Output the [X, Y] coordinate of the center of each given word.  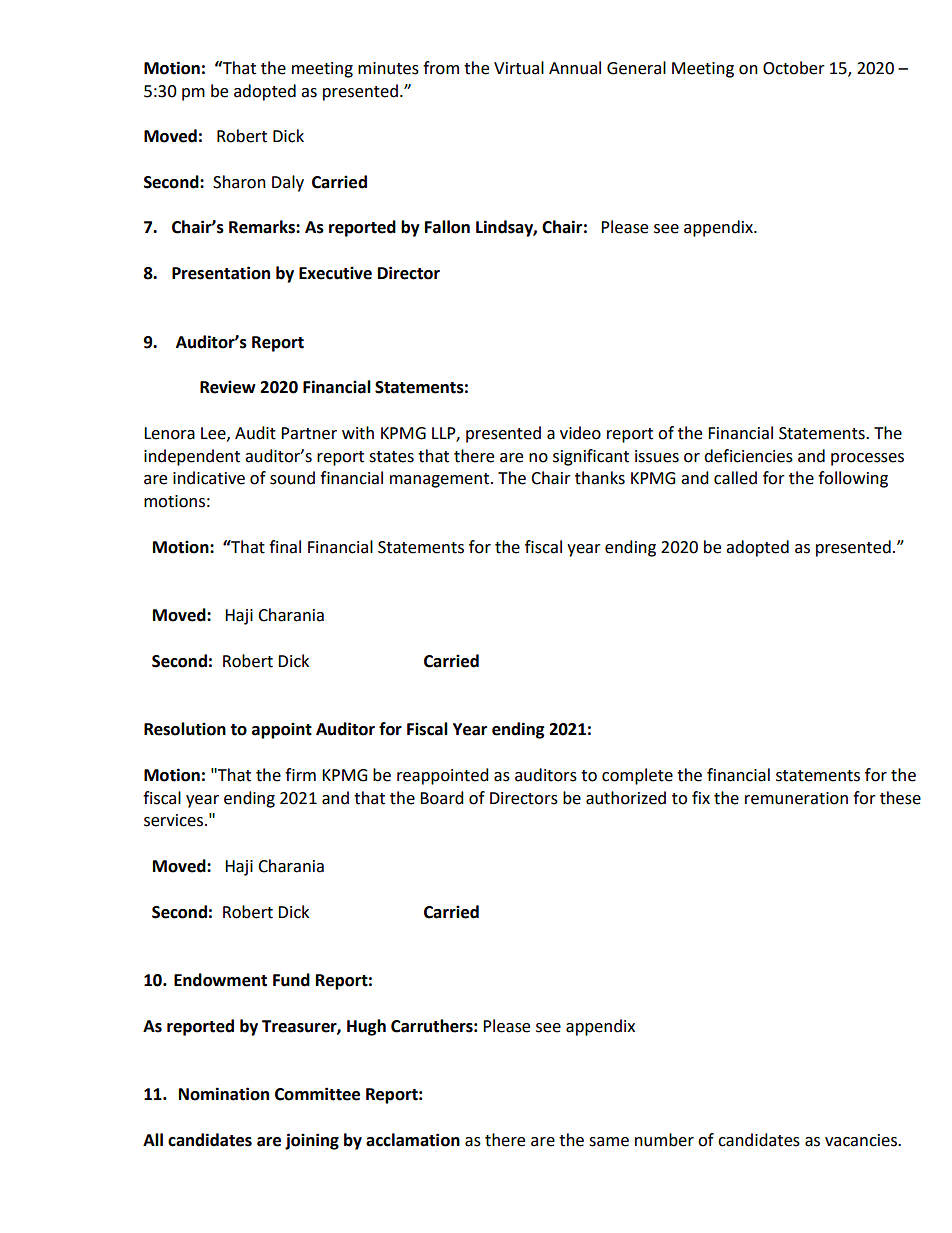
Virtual [519, 68]
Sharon [239, 182]
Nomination [224, 1094]
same [609, 1142]
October [794, 68]
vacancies [862, 1140]
